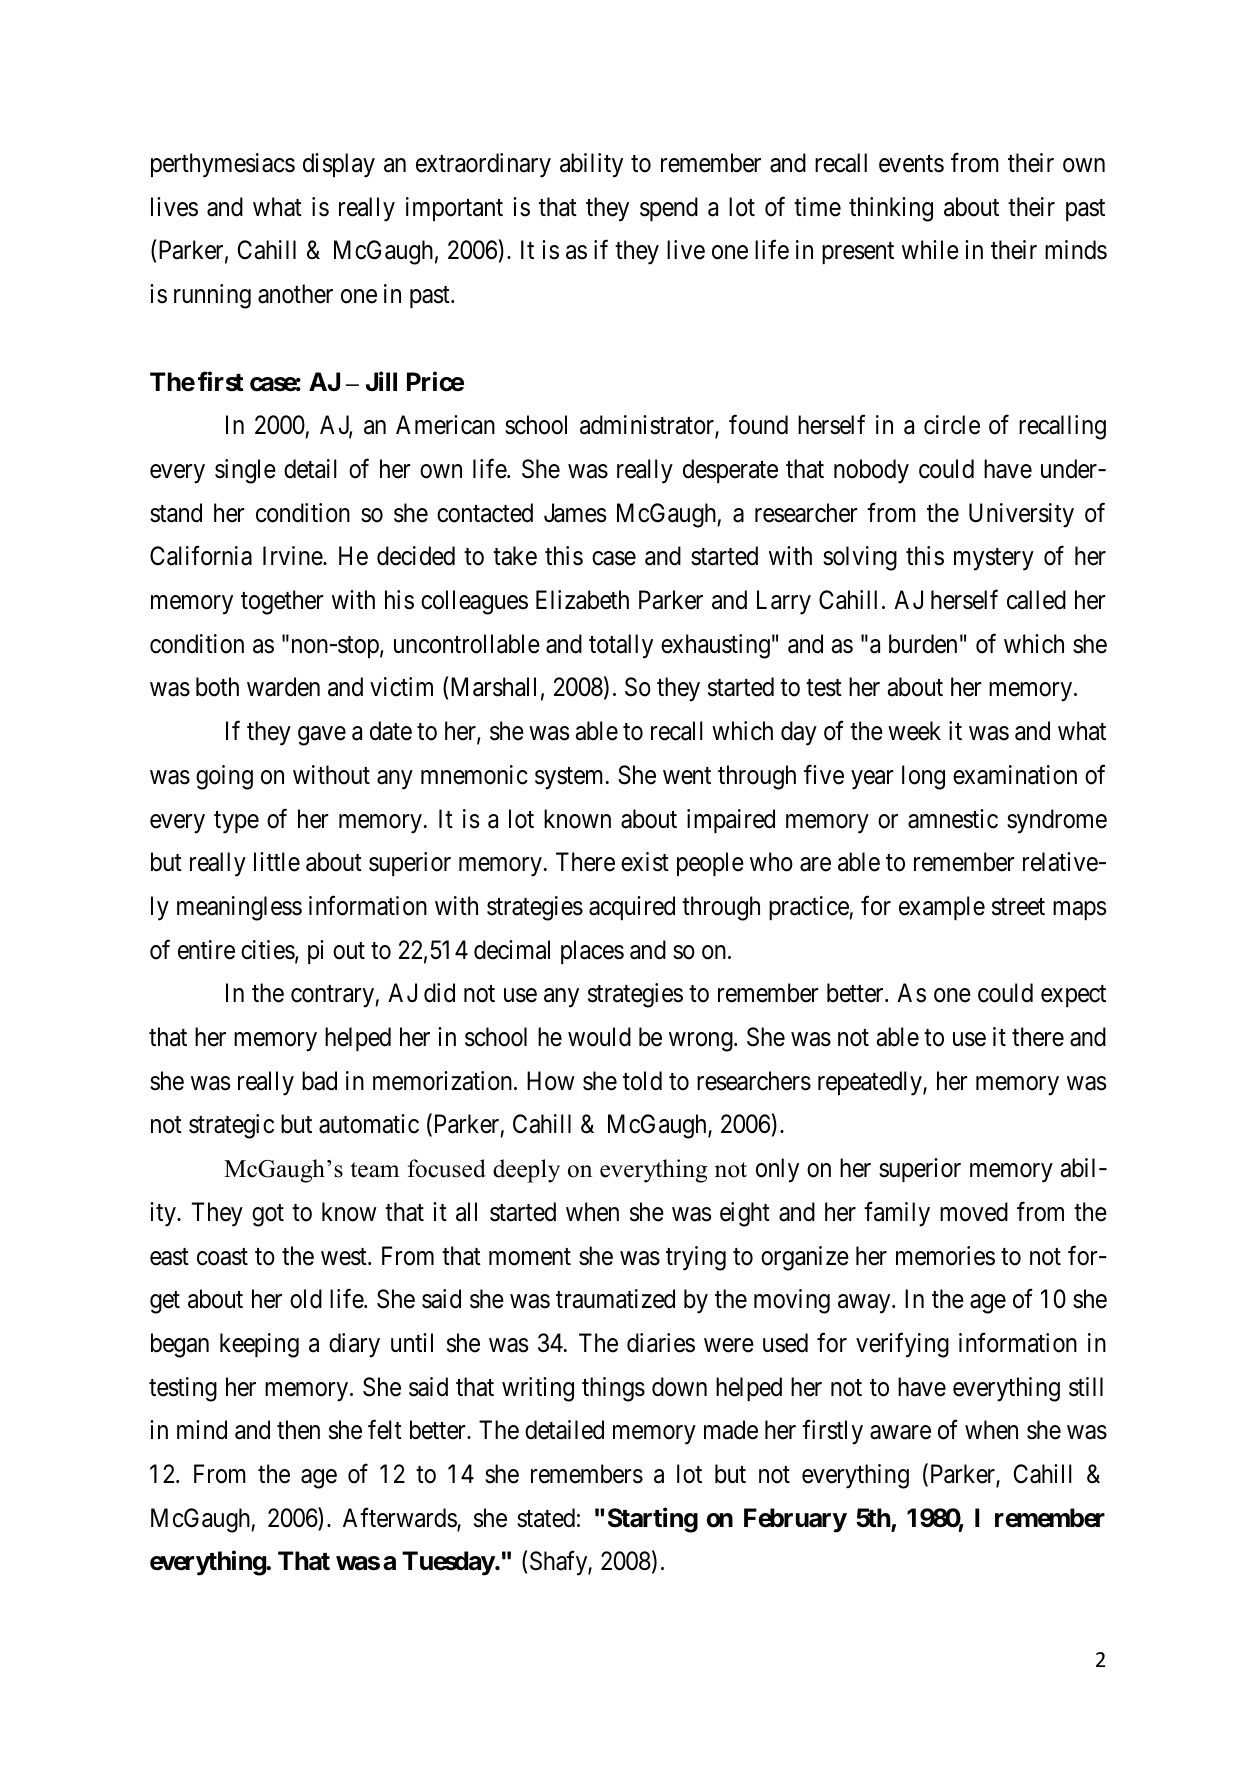  What do you see at coordinates (645, 862) in the page?
I see `exist` at bounding box center [645, 862].
